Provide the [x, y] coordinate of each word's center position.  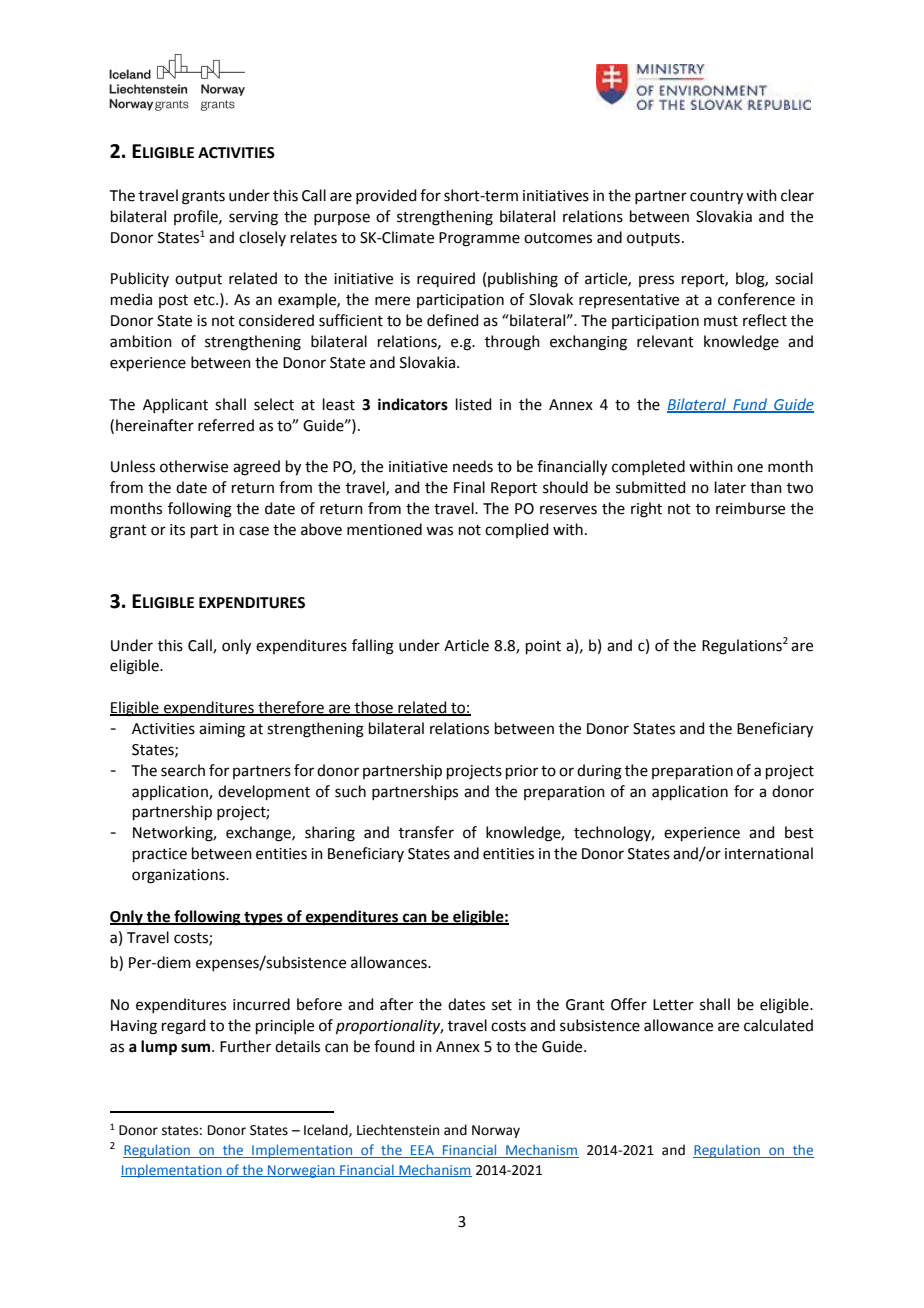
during [599, 772]
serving [253, 218]
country [716, 198]
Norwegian [301, 1171]
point [543, 647]
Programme [479, 239]
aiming [222, 730]
